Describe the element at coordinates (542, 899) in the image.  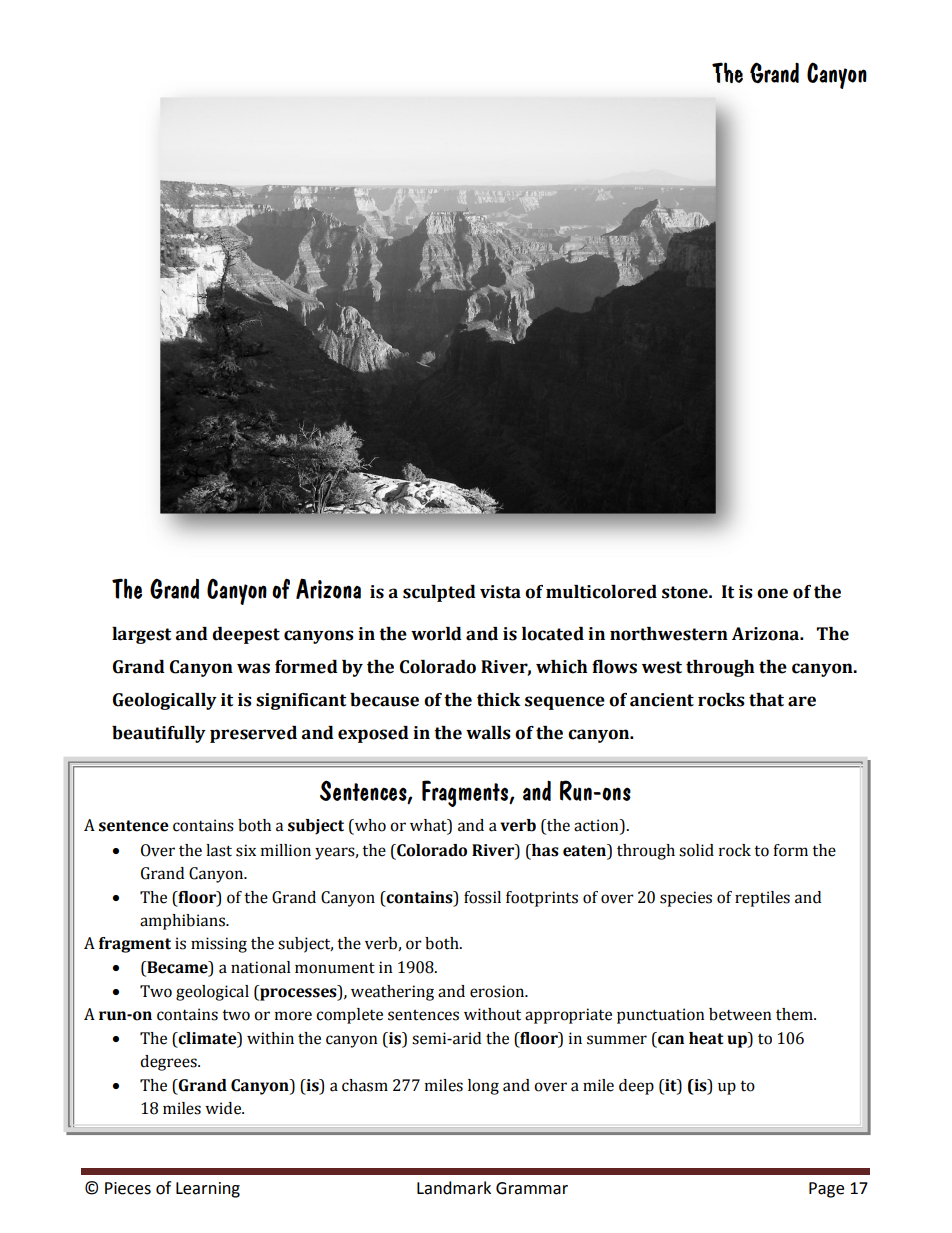
I see `footprints` at that location.
